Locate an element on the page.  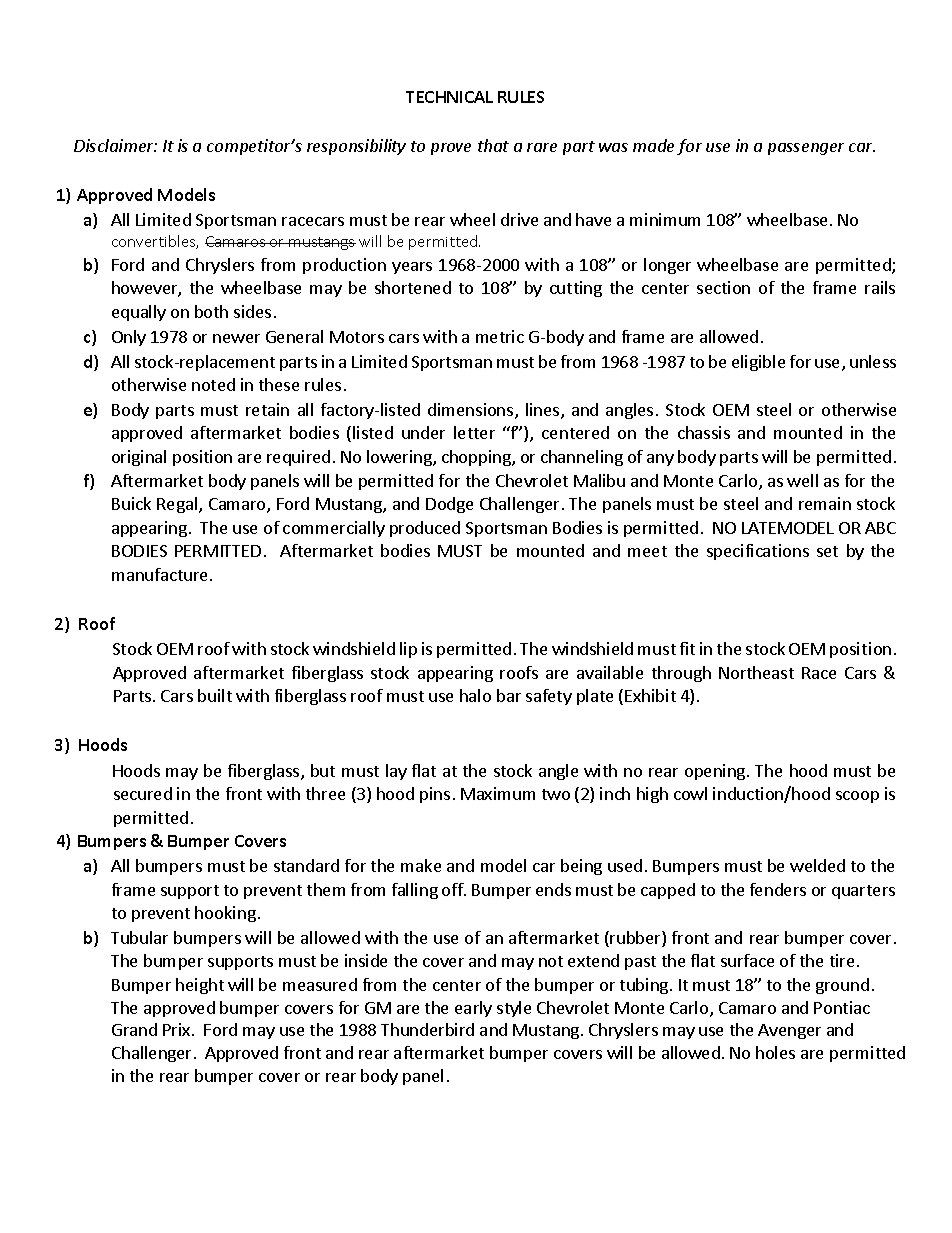
scoop is located at coordinates (857, 797).
